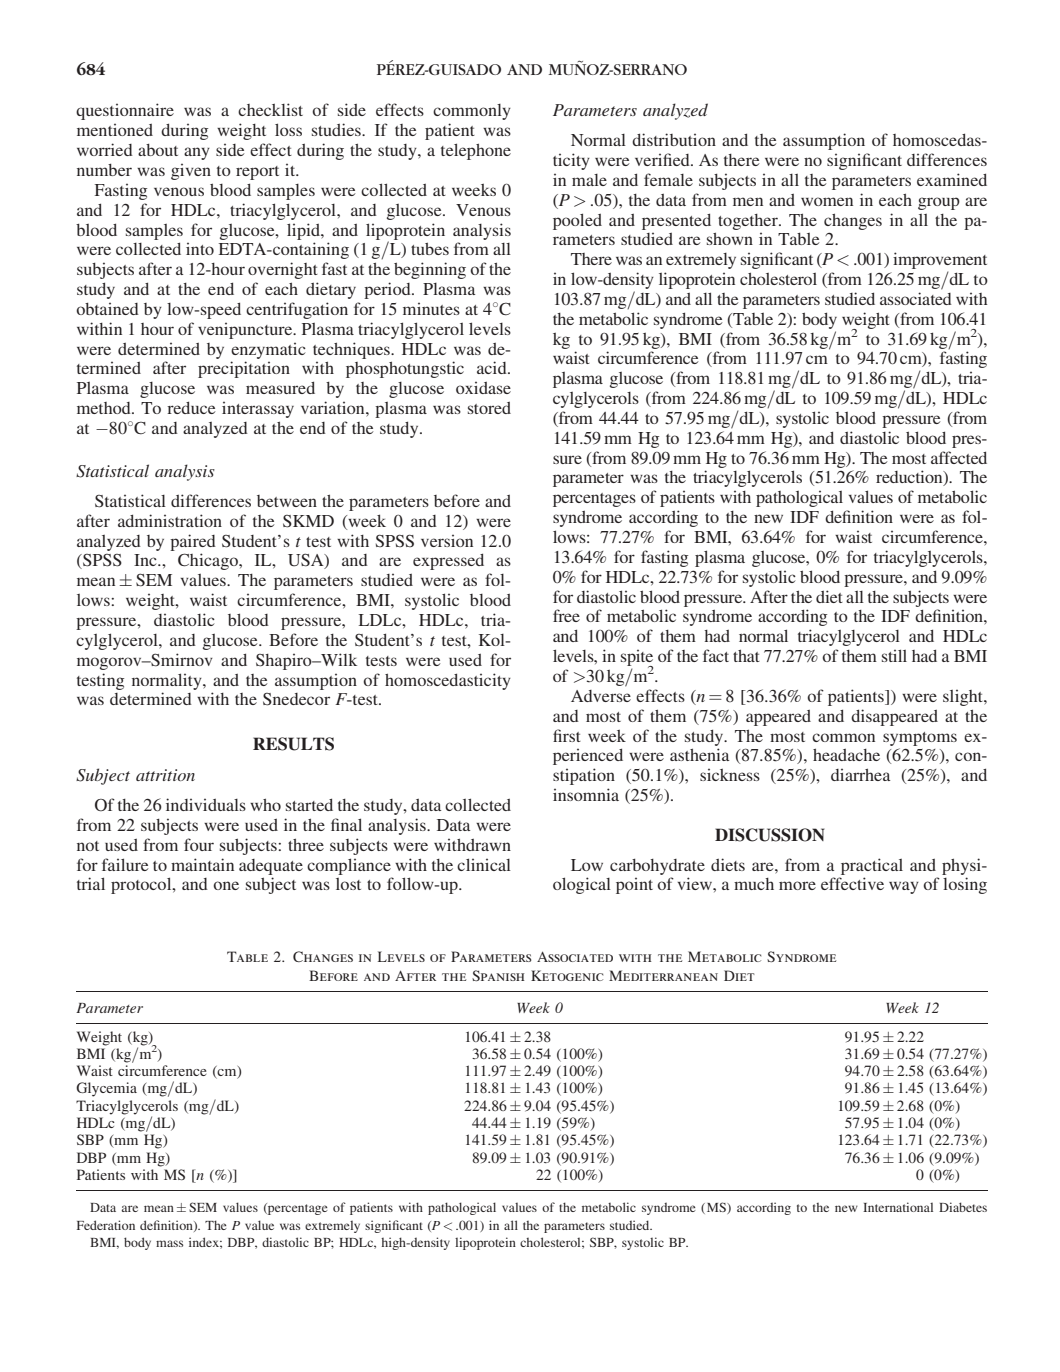 This screenshot has height=1372, width=1060. Describe the element at coordinates (169, 1243) in the screenshot. I see `mass` at that location.
